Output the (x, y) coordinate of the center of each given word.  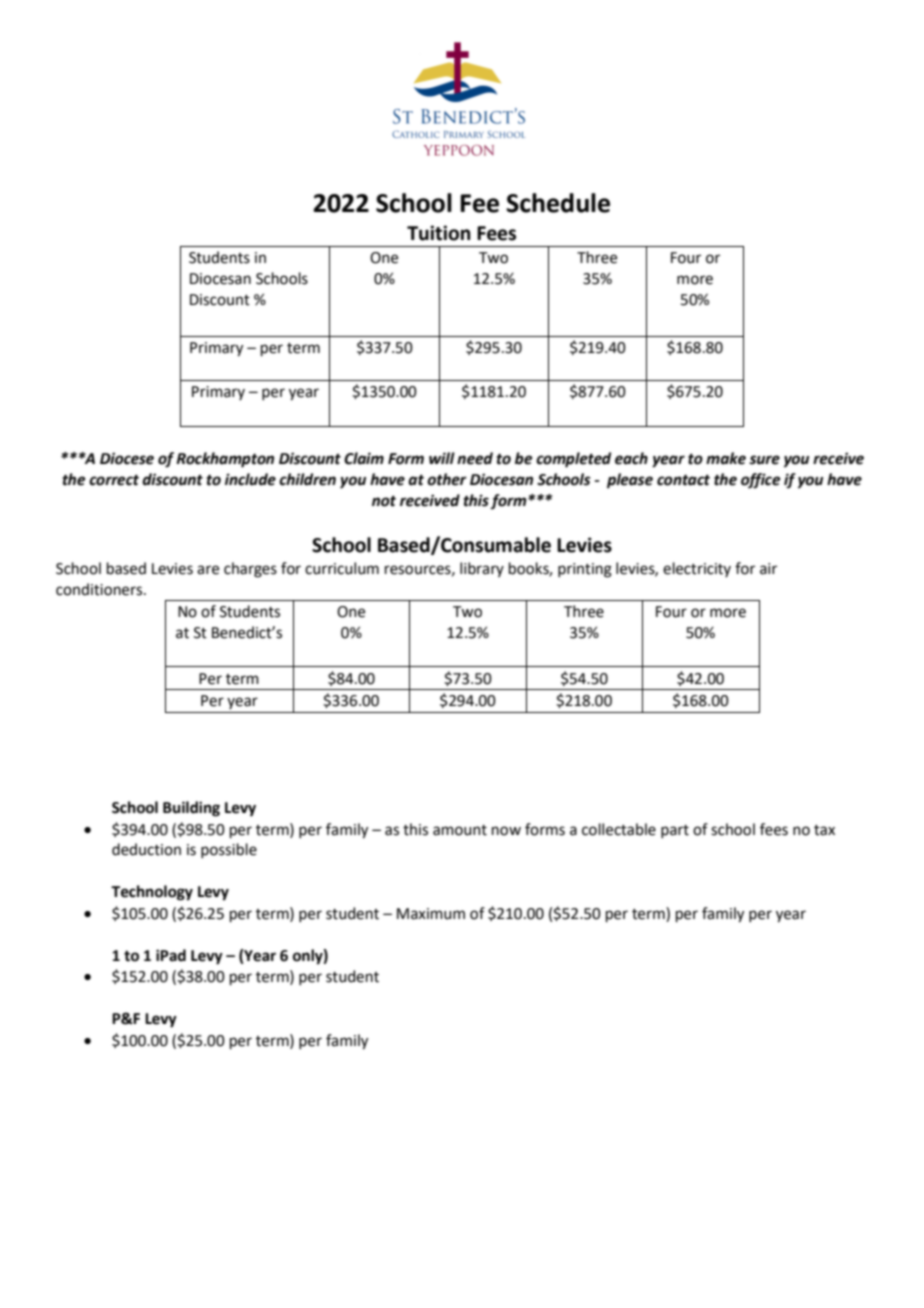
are (208, 570)
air (768, 569)
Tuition (439, 233)
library (482, 569)
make (726, 458)
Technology (152, 893)
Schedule (558, 203)
